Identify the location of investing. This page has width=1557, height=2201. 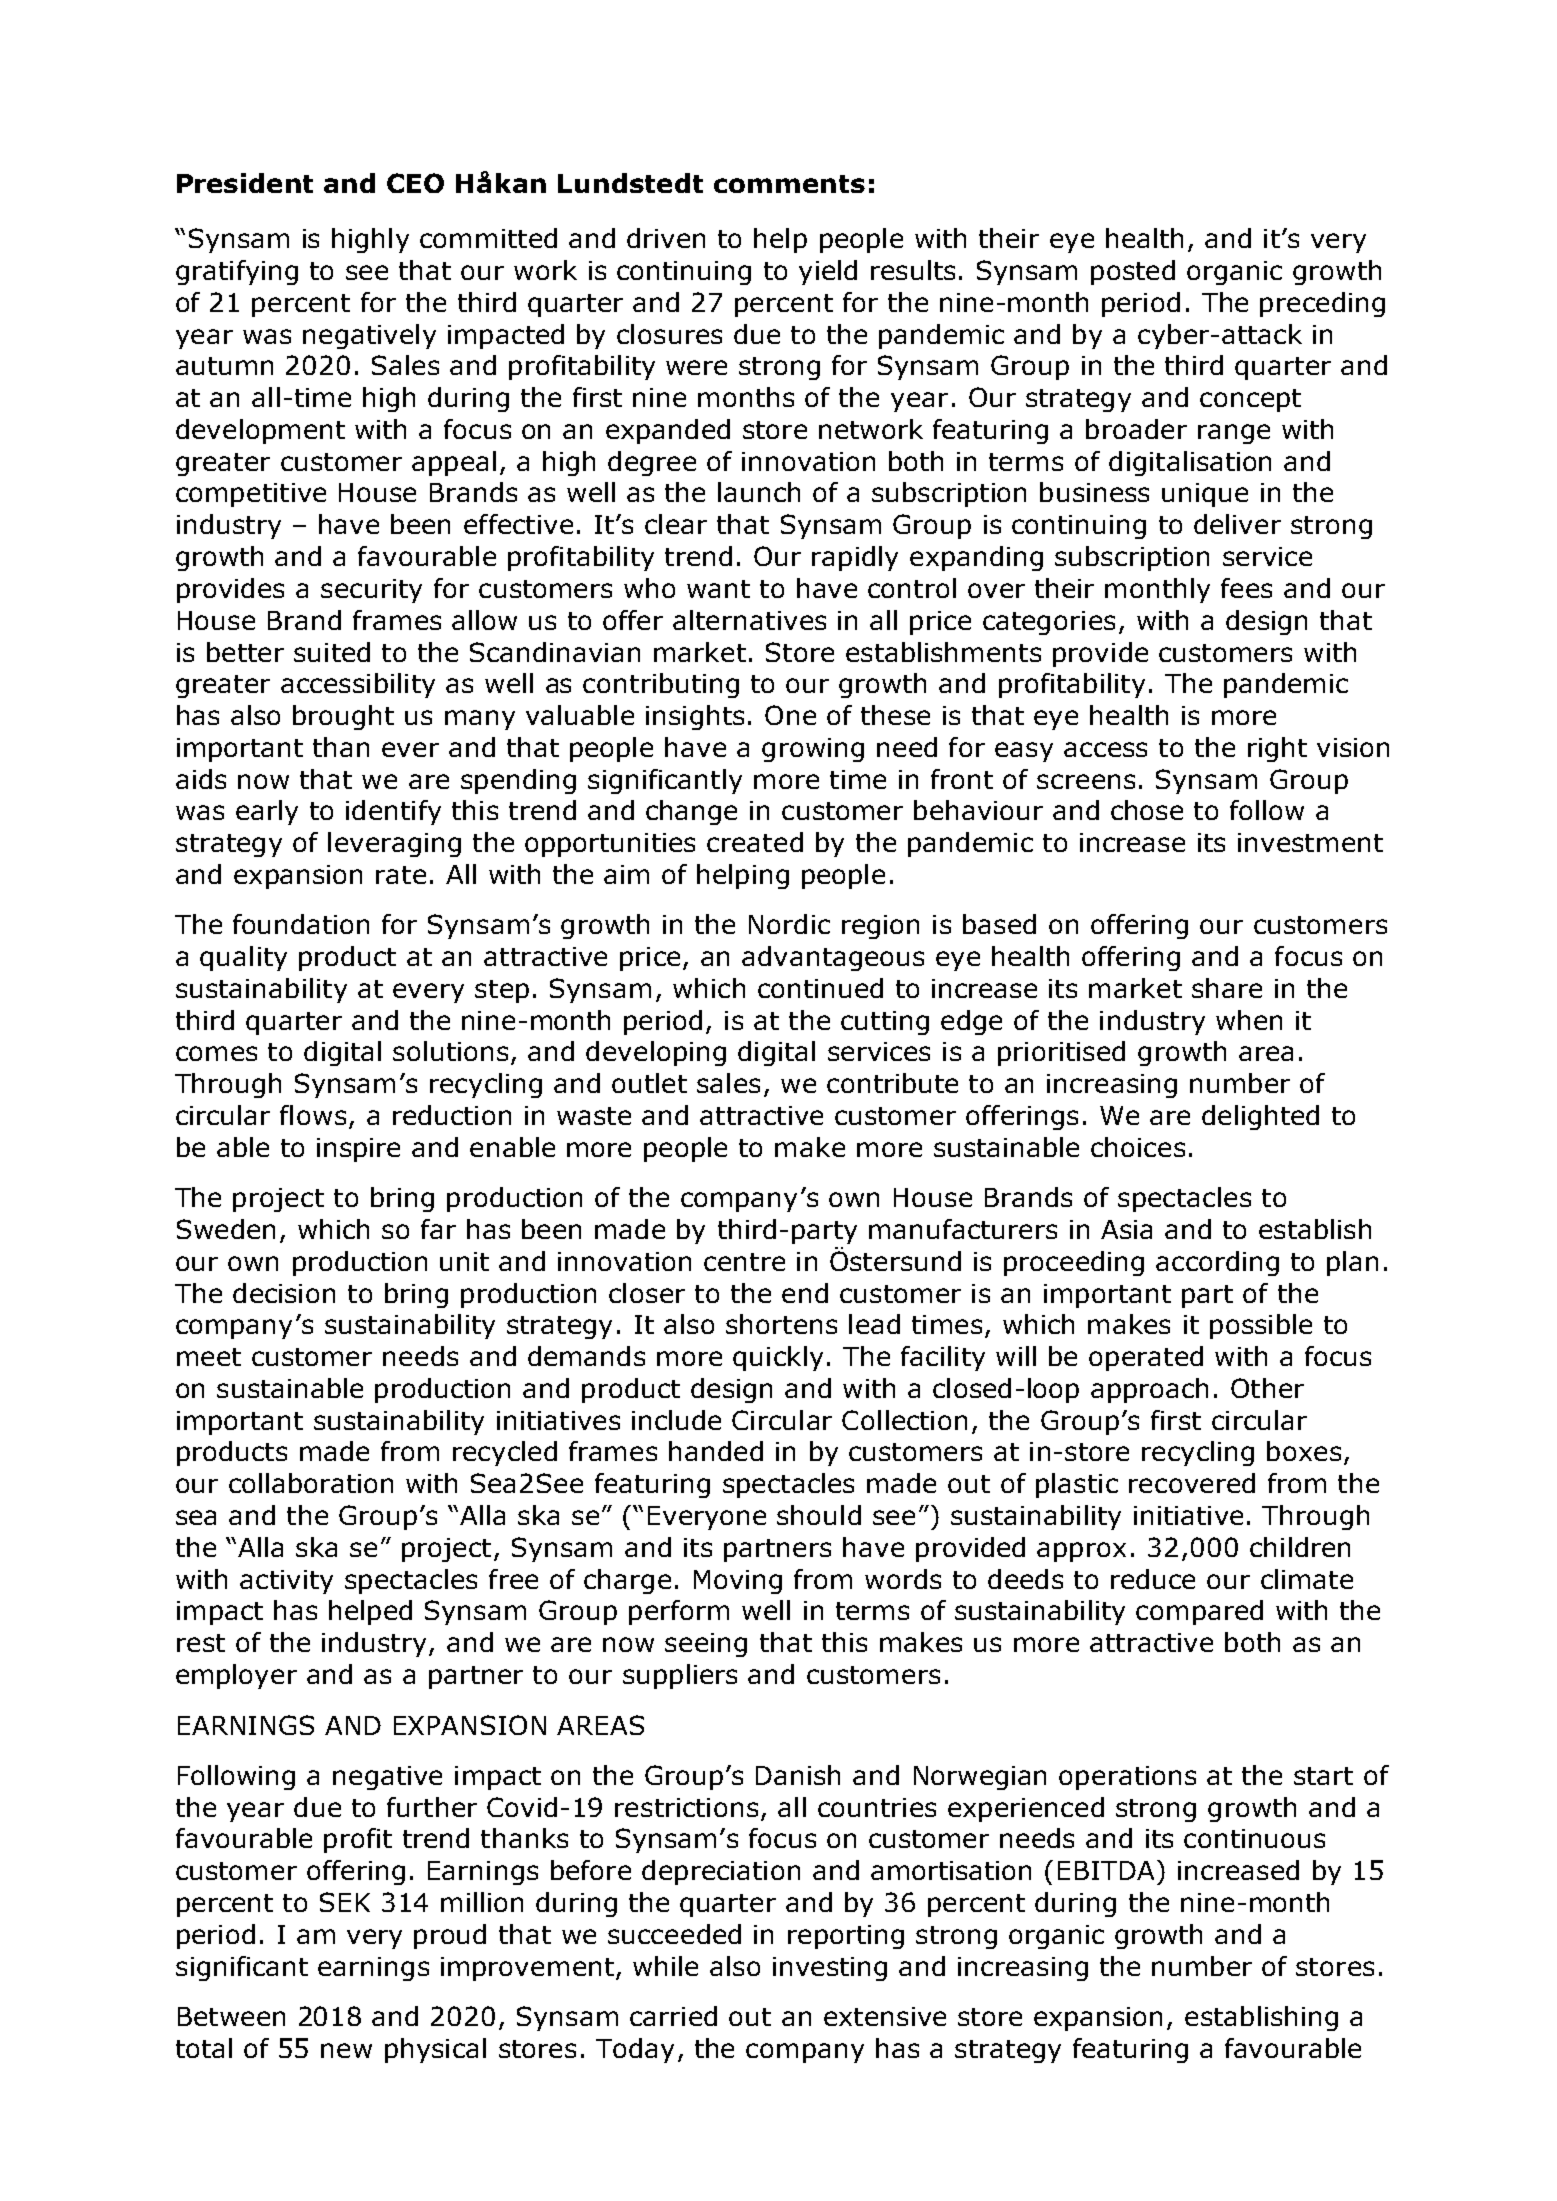
(830, 1969).
